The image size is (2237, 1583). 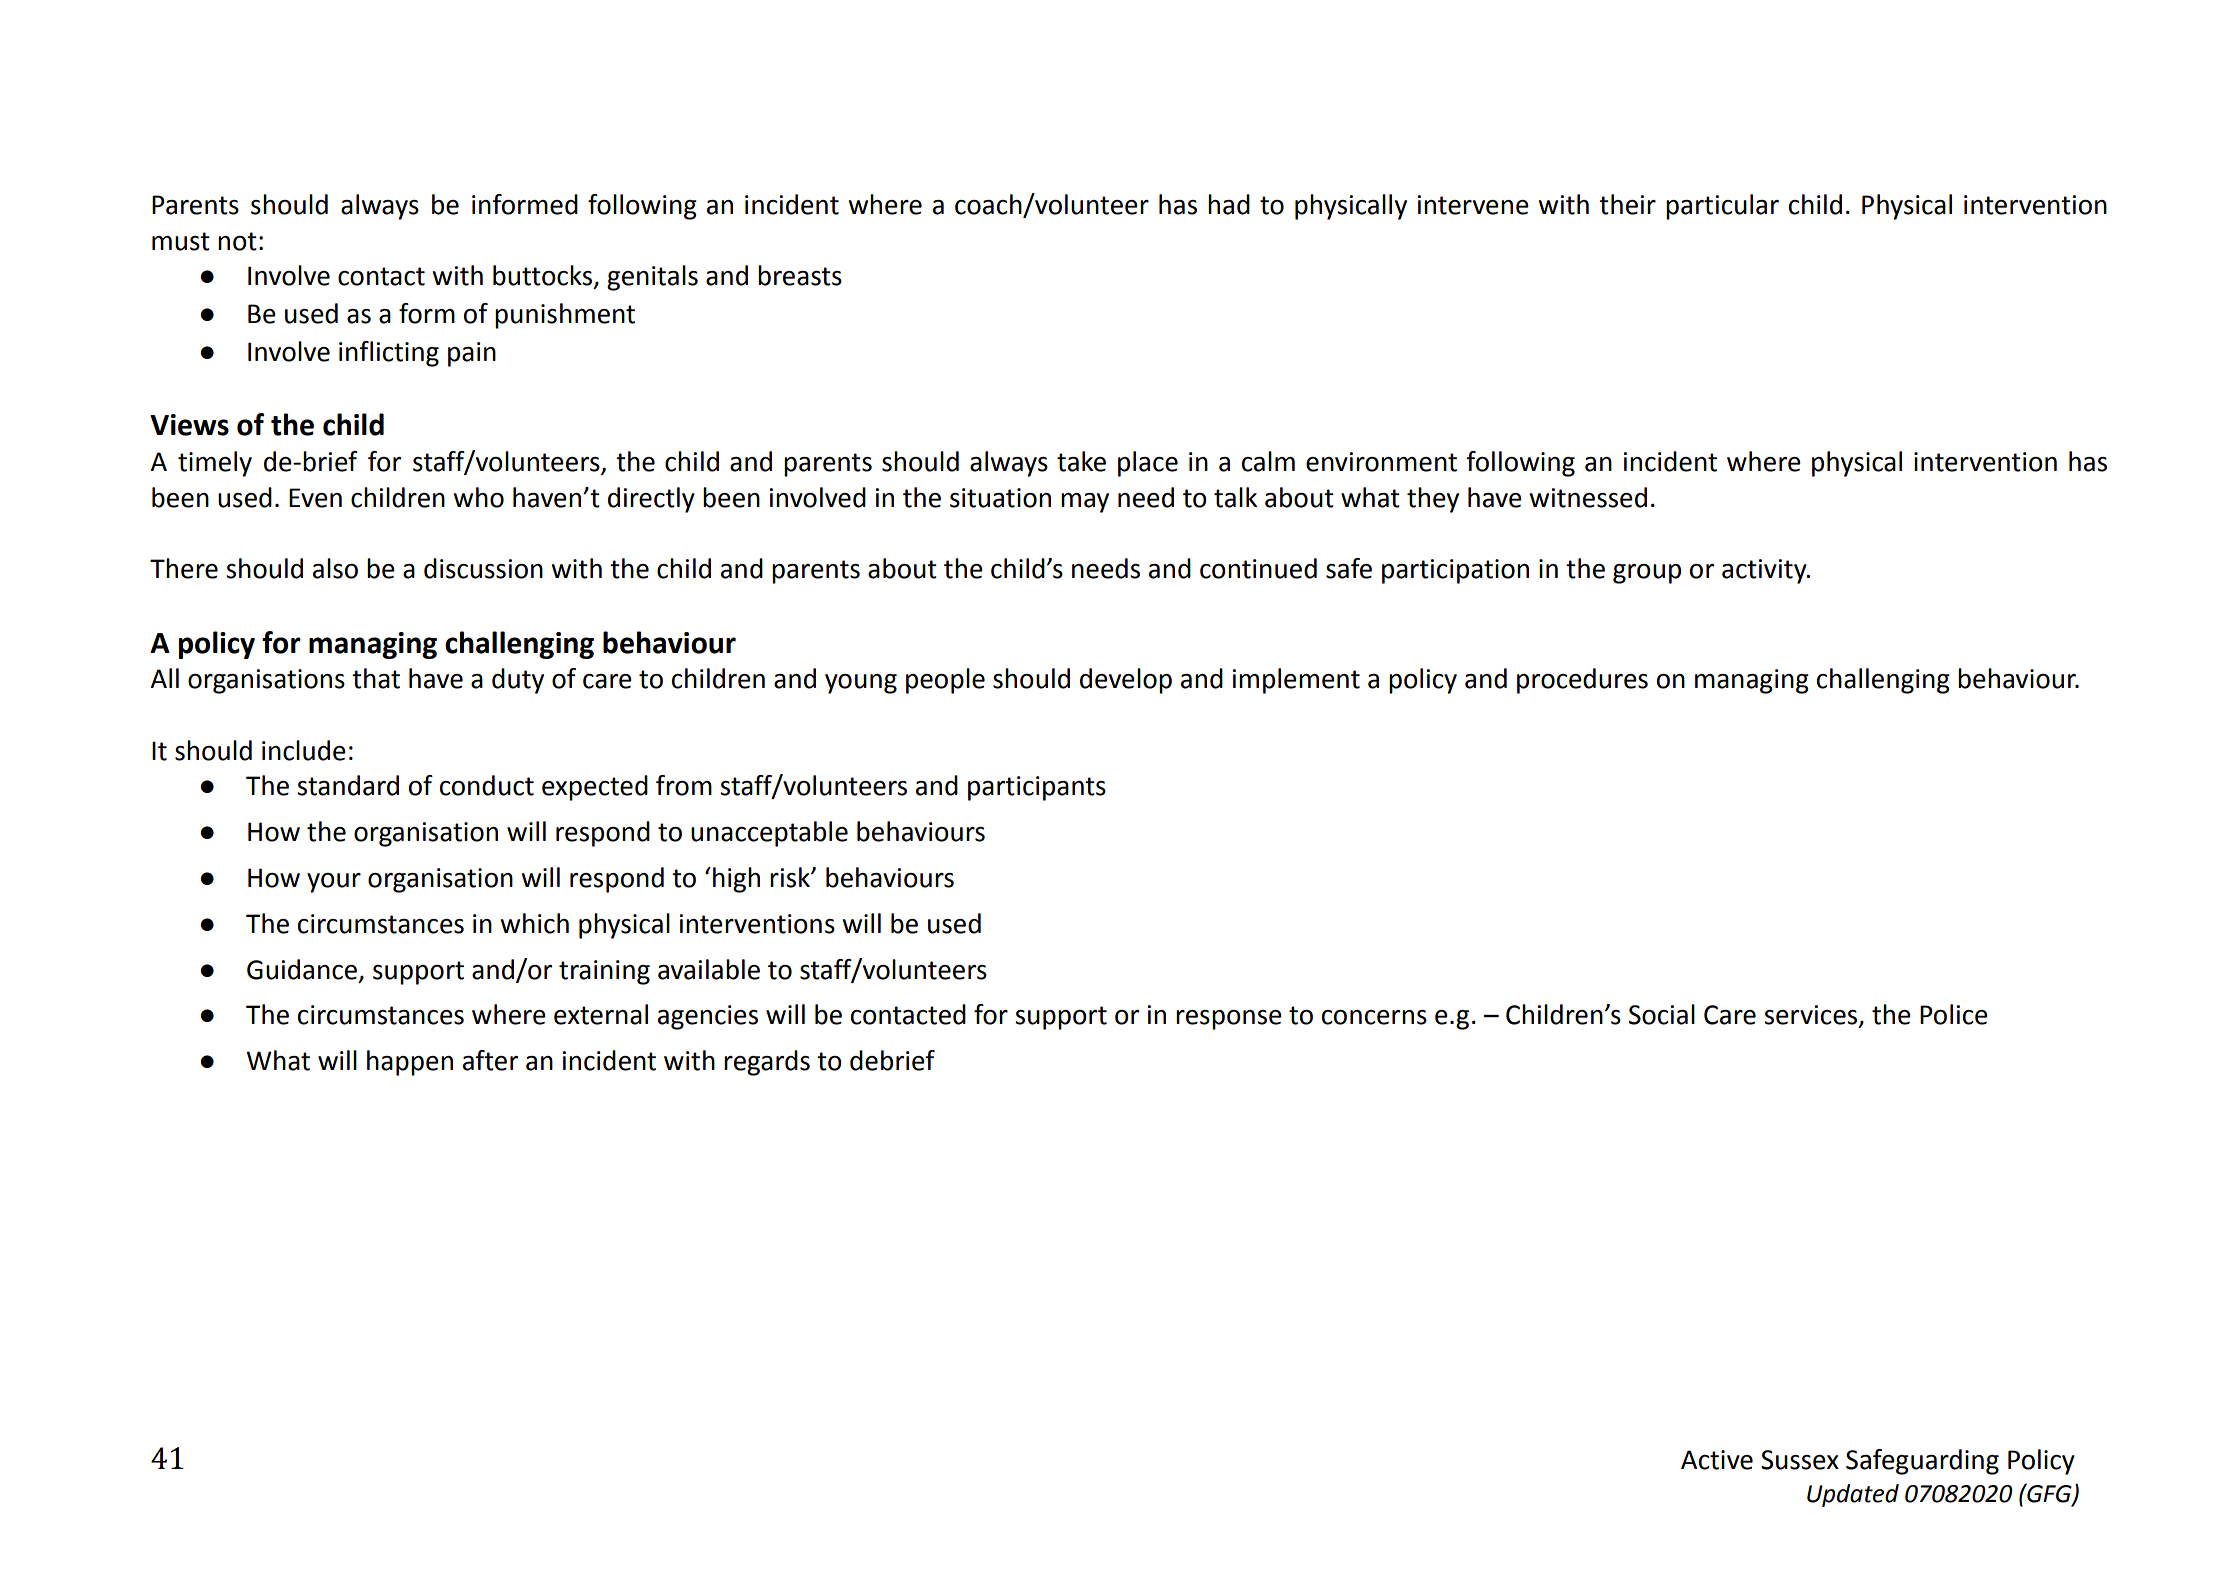 What do you see at coordinates (1722, 207) in the screenshot?
I see `particular` at bounding box center [1722, 207].
